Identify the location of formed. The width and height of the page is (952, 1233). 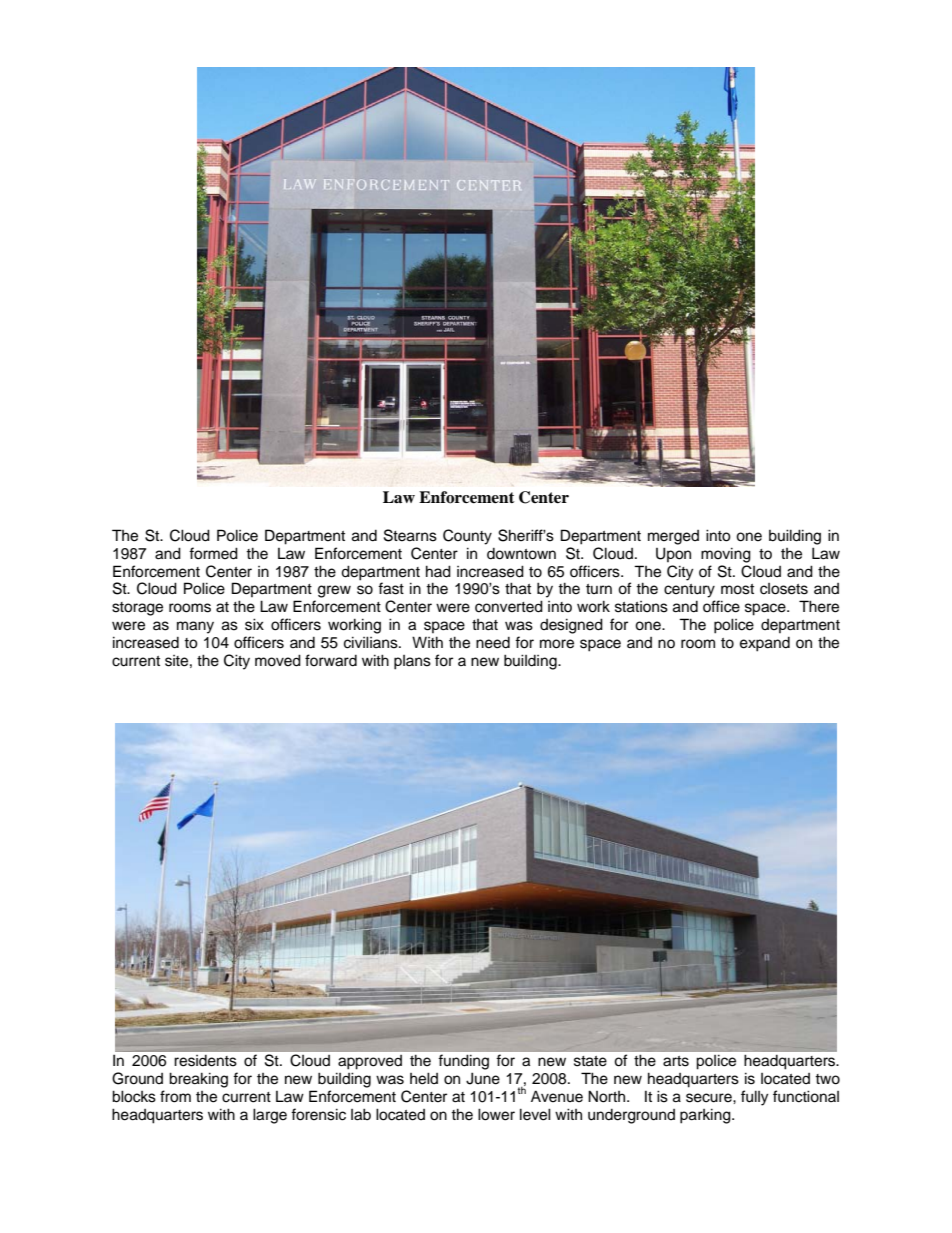
(213, 553).
